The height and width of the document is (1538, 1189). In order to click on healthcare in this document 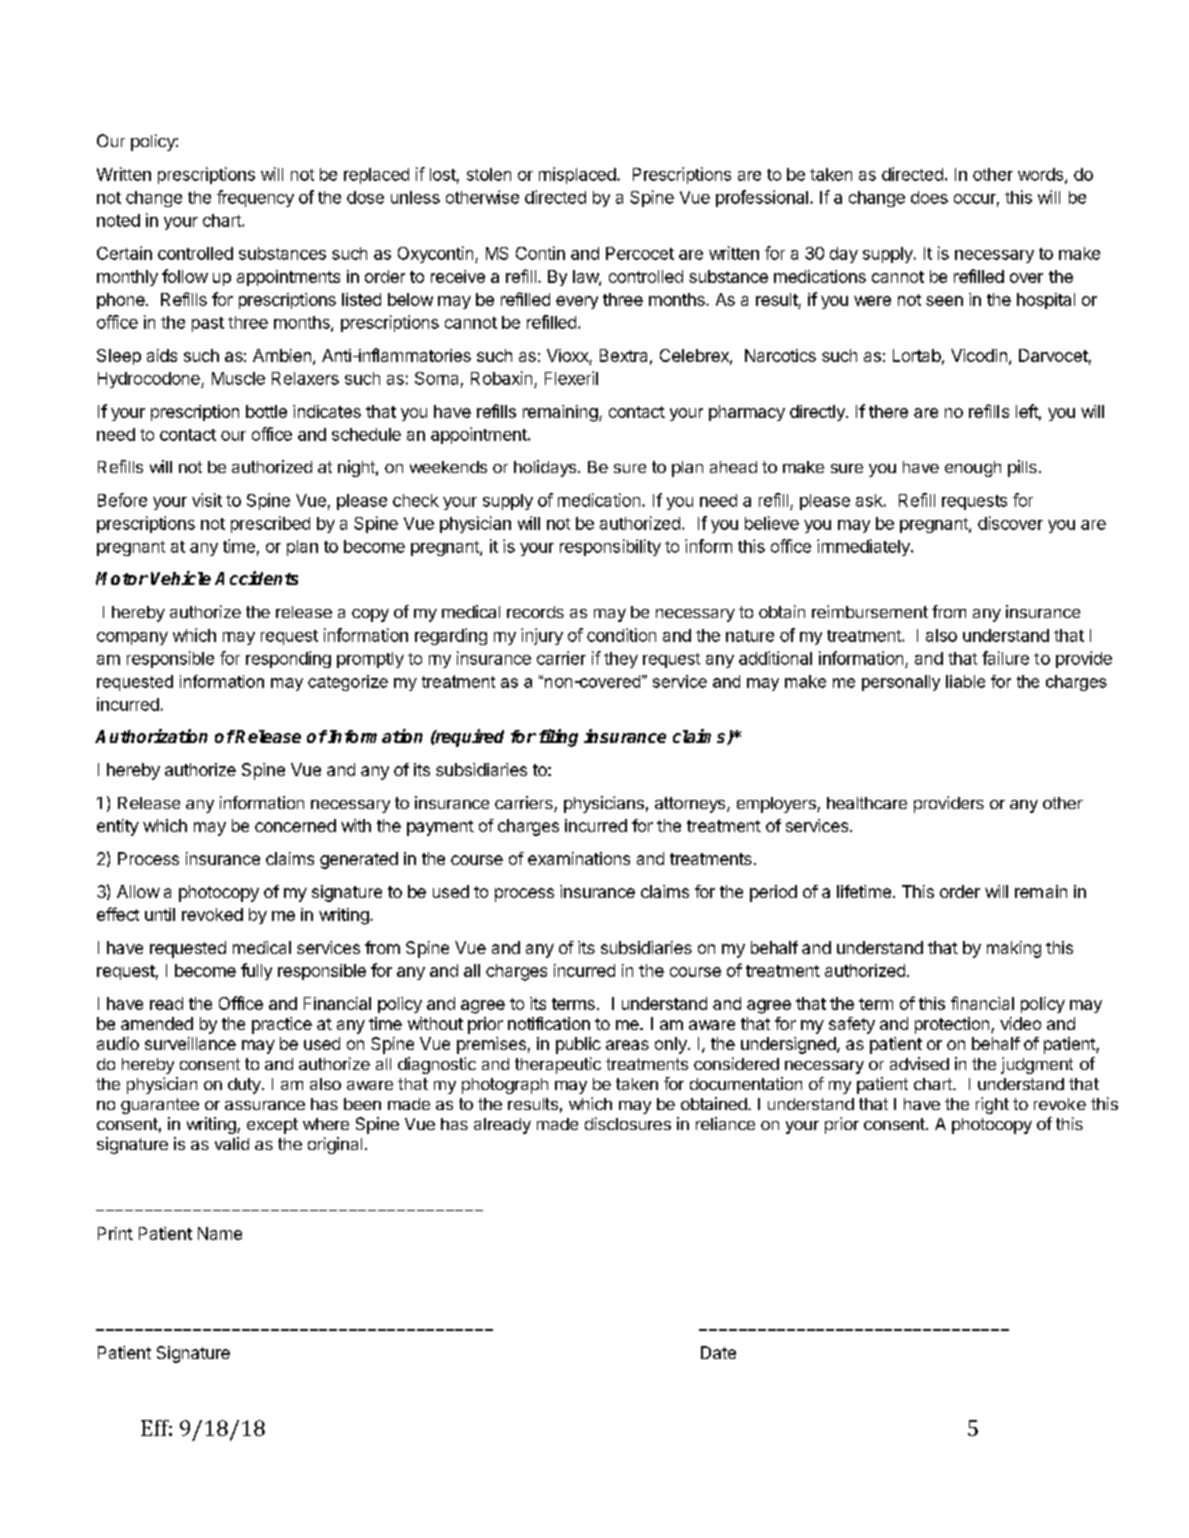, I will do `click(867, 803)`.
